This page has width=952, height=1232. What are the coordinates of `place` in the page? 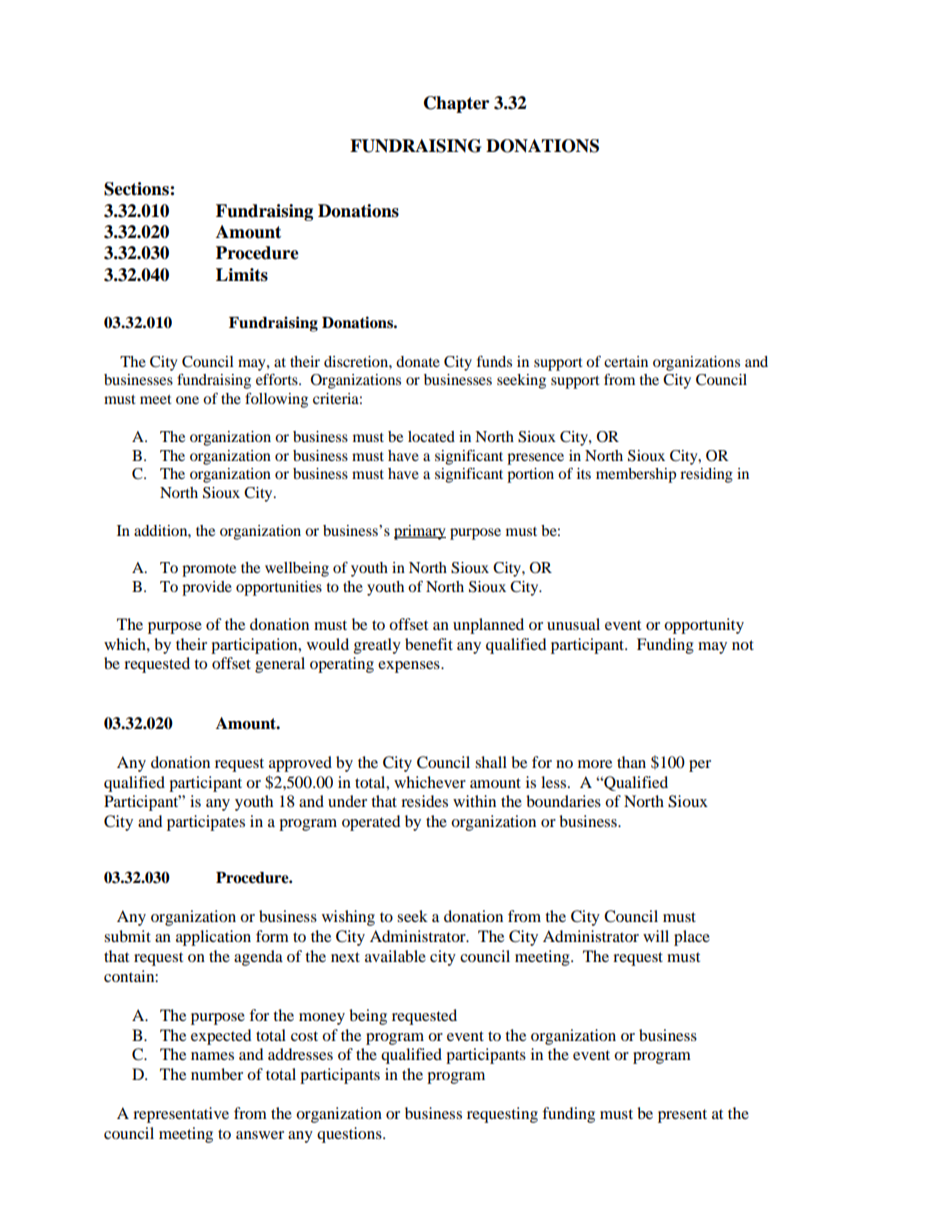 It's located at (692, 938).
